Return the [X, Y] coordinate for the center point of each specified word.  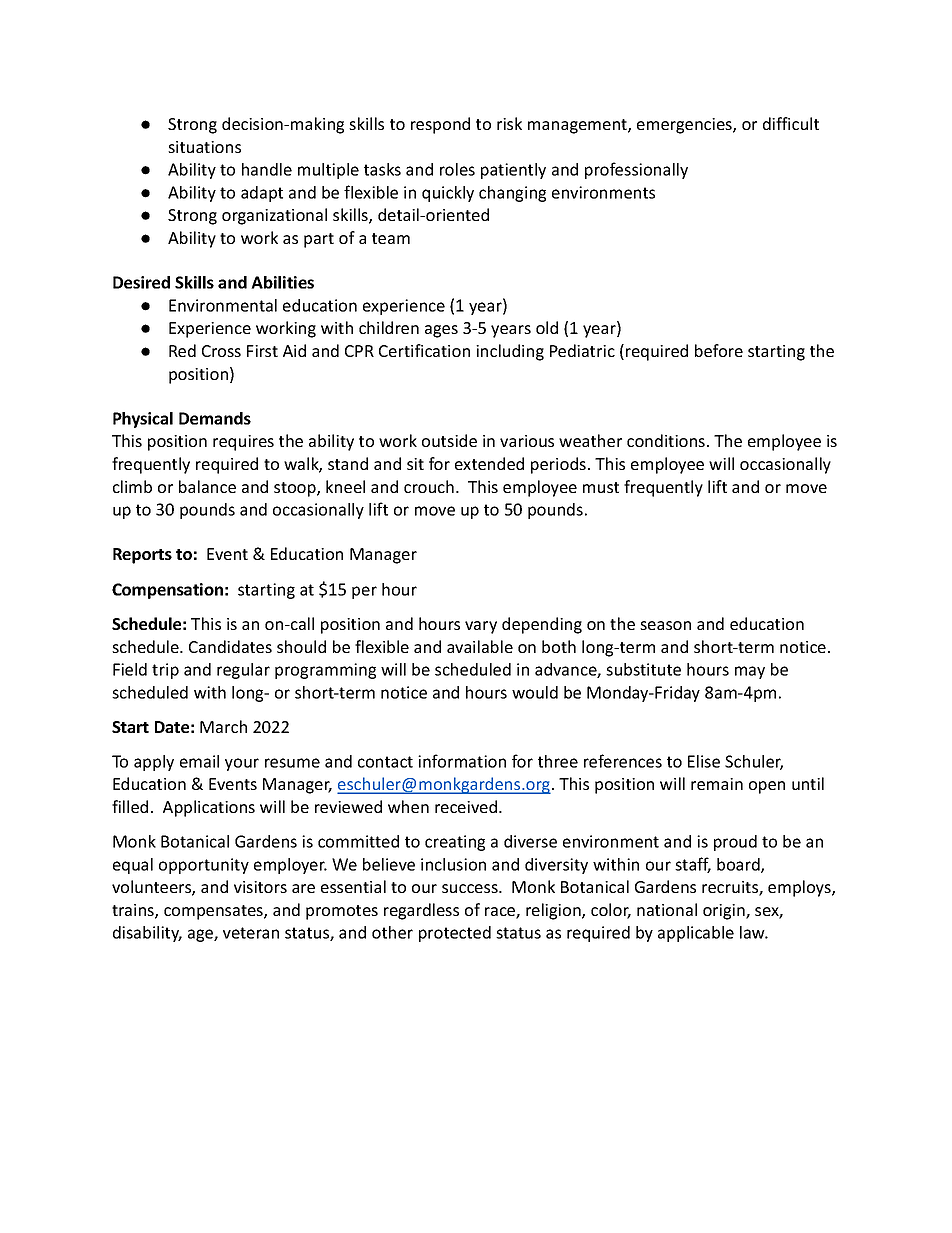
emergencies [685, 126]
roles [457, 169]
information [462, 761]
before [719, 350]
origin [725, 912]
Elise [704, 761]
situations [204, 147]
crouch [429, 486]
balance [207, 486]
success [471, 888]
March [223, 726]
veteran [251, 933]
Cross [221, 351]
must [601, 487]
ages [441, 331]
